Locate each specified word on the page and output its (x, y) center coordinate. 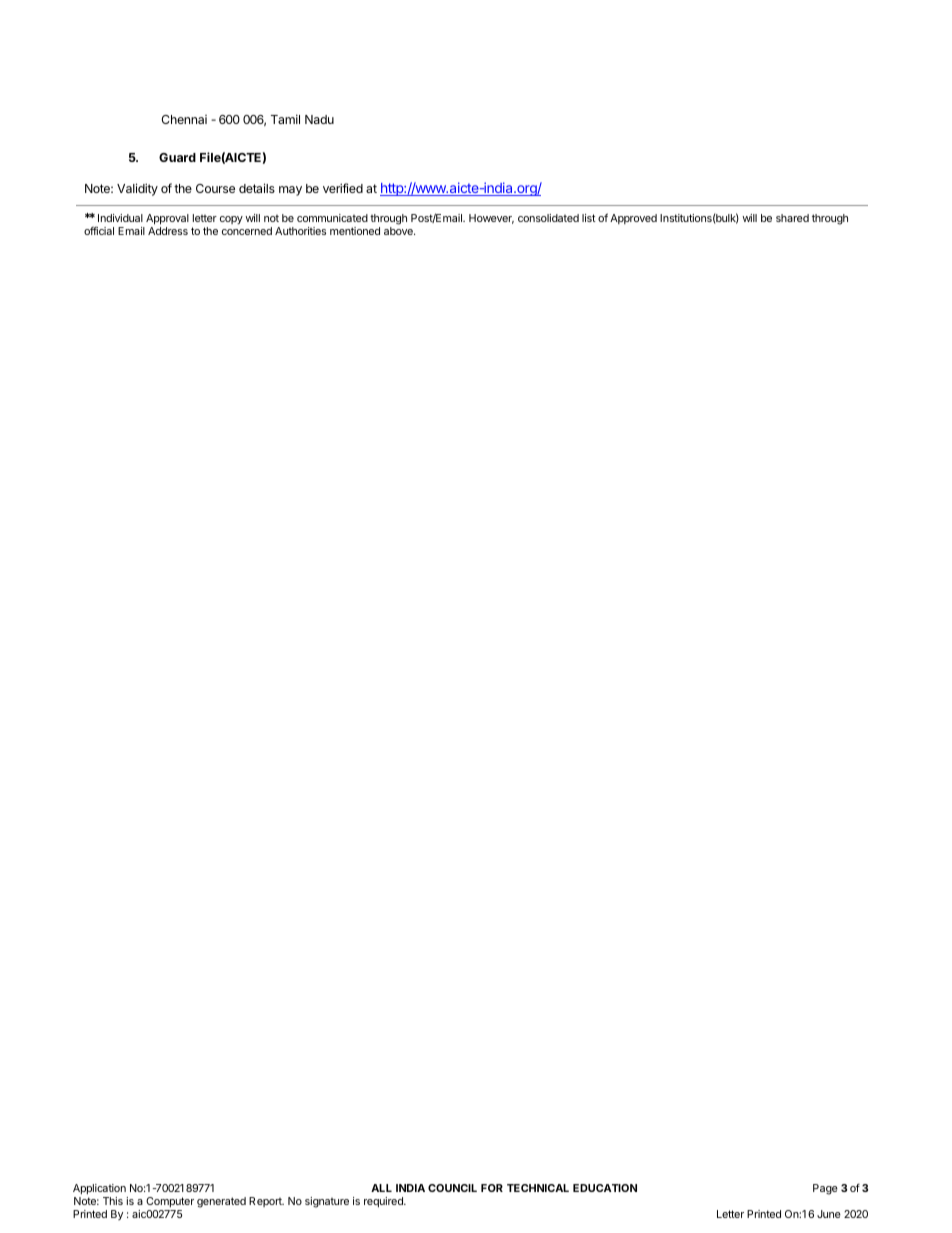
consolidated (548, 218)
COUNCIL (452, 1188)
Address (168, 231)
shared (792, 218)
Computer (170, 1202)
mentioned (355, 231)
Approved (633, 219)
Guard (177, 157)
